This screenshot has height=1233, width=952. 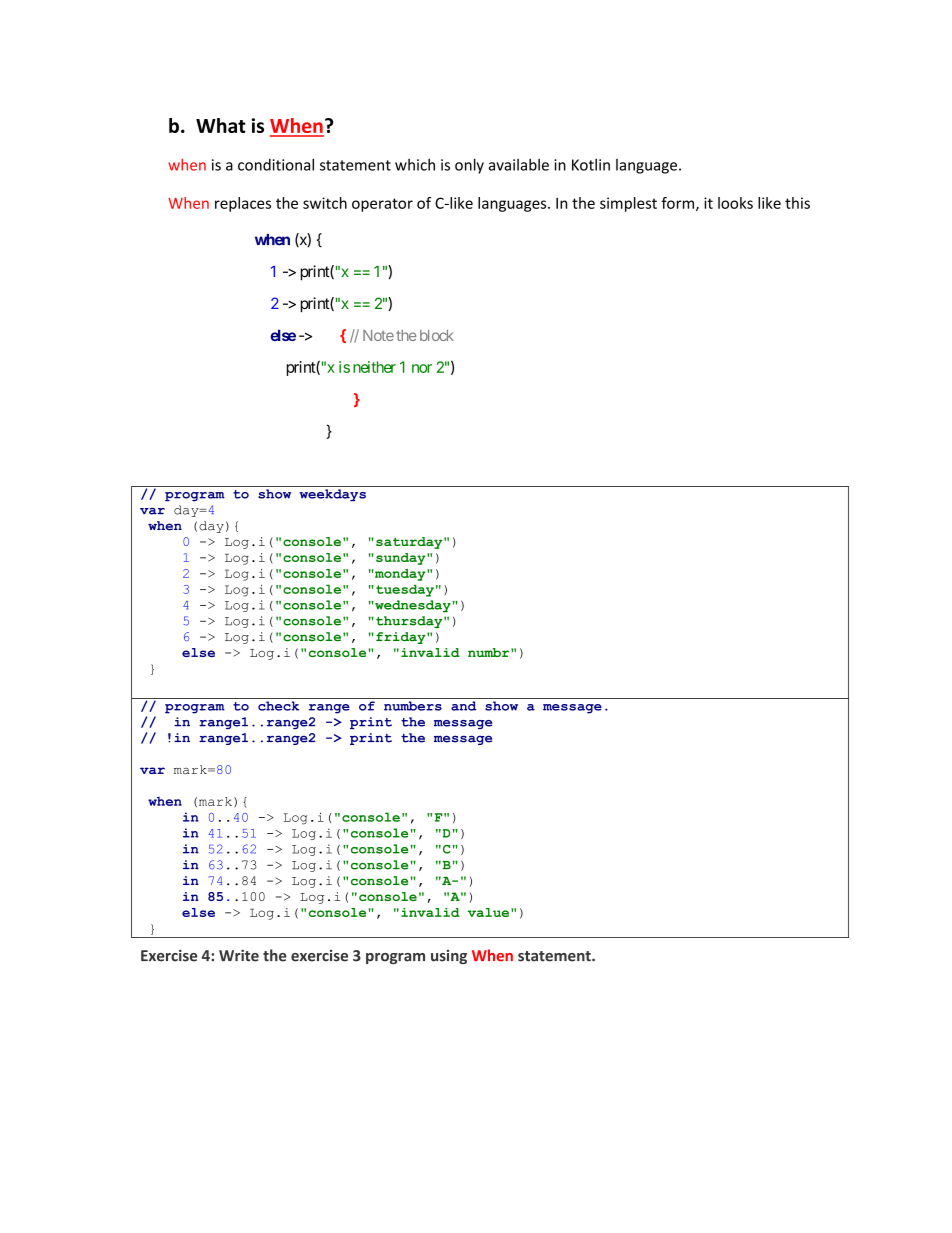 What do you see at coordinates (435, 335) in the screenshot?
I see `block` at bounding box center [435, 335].
